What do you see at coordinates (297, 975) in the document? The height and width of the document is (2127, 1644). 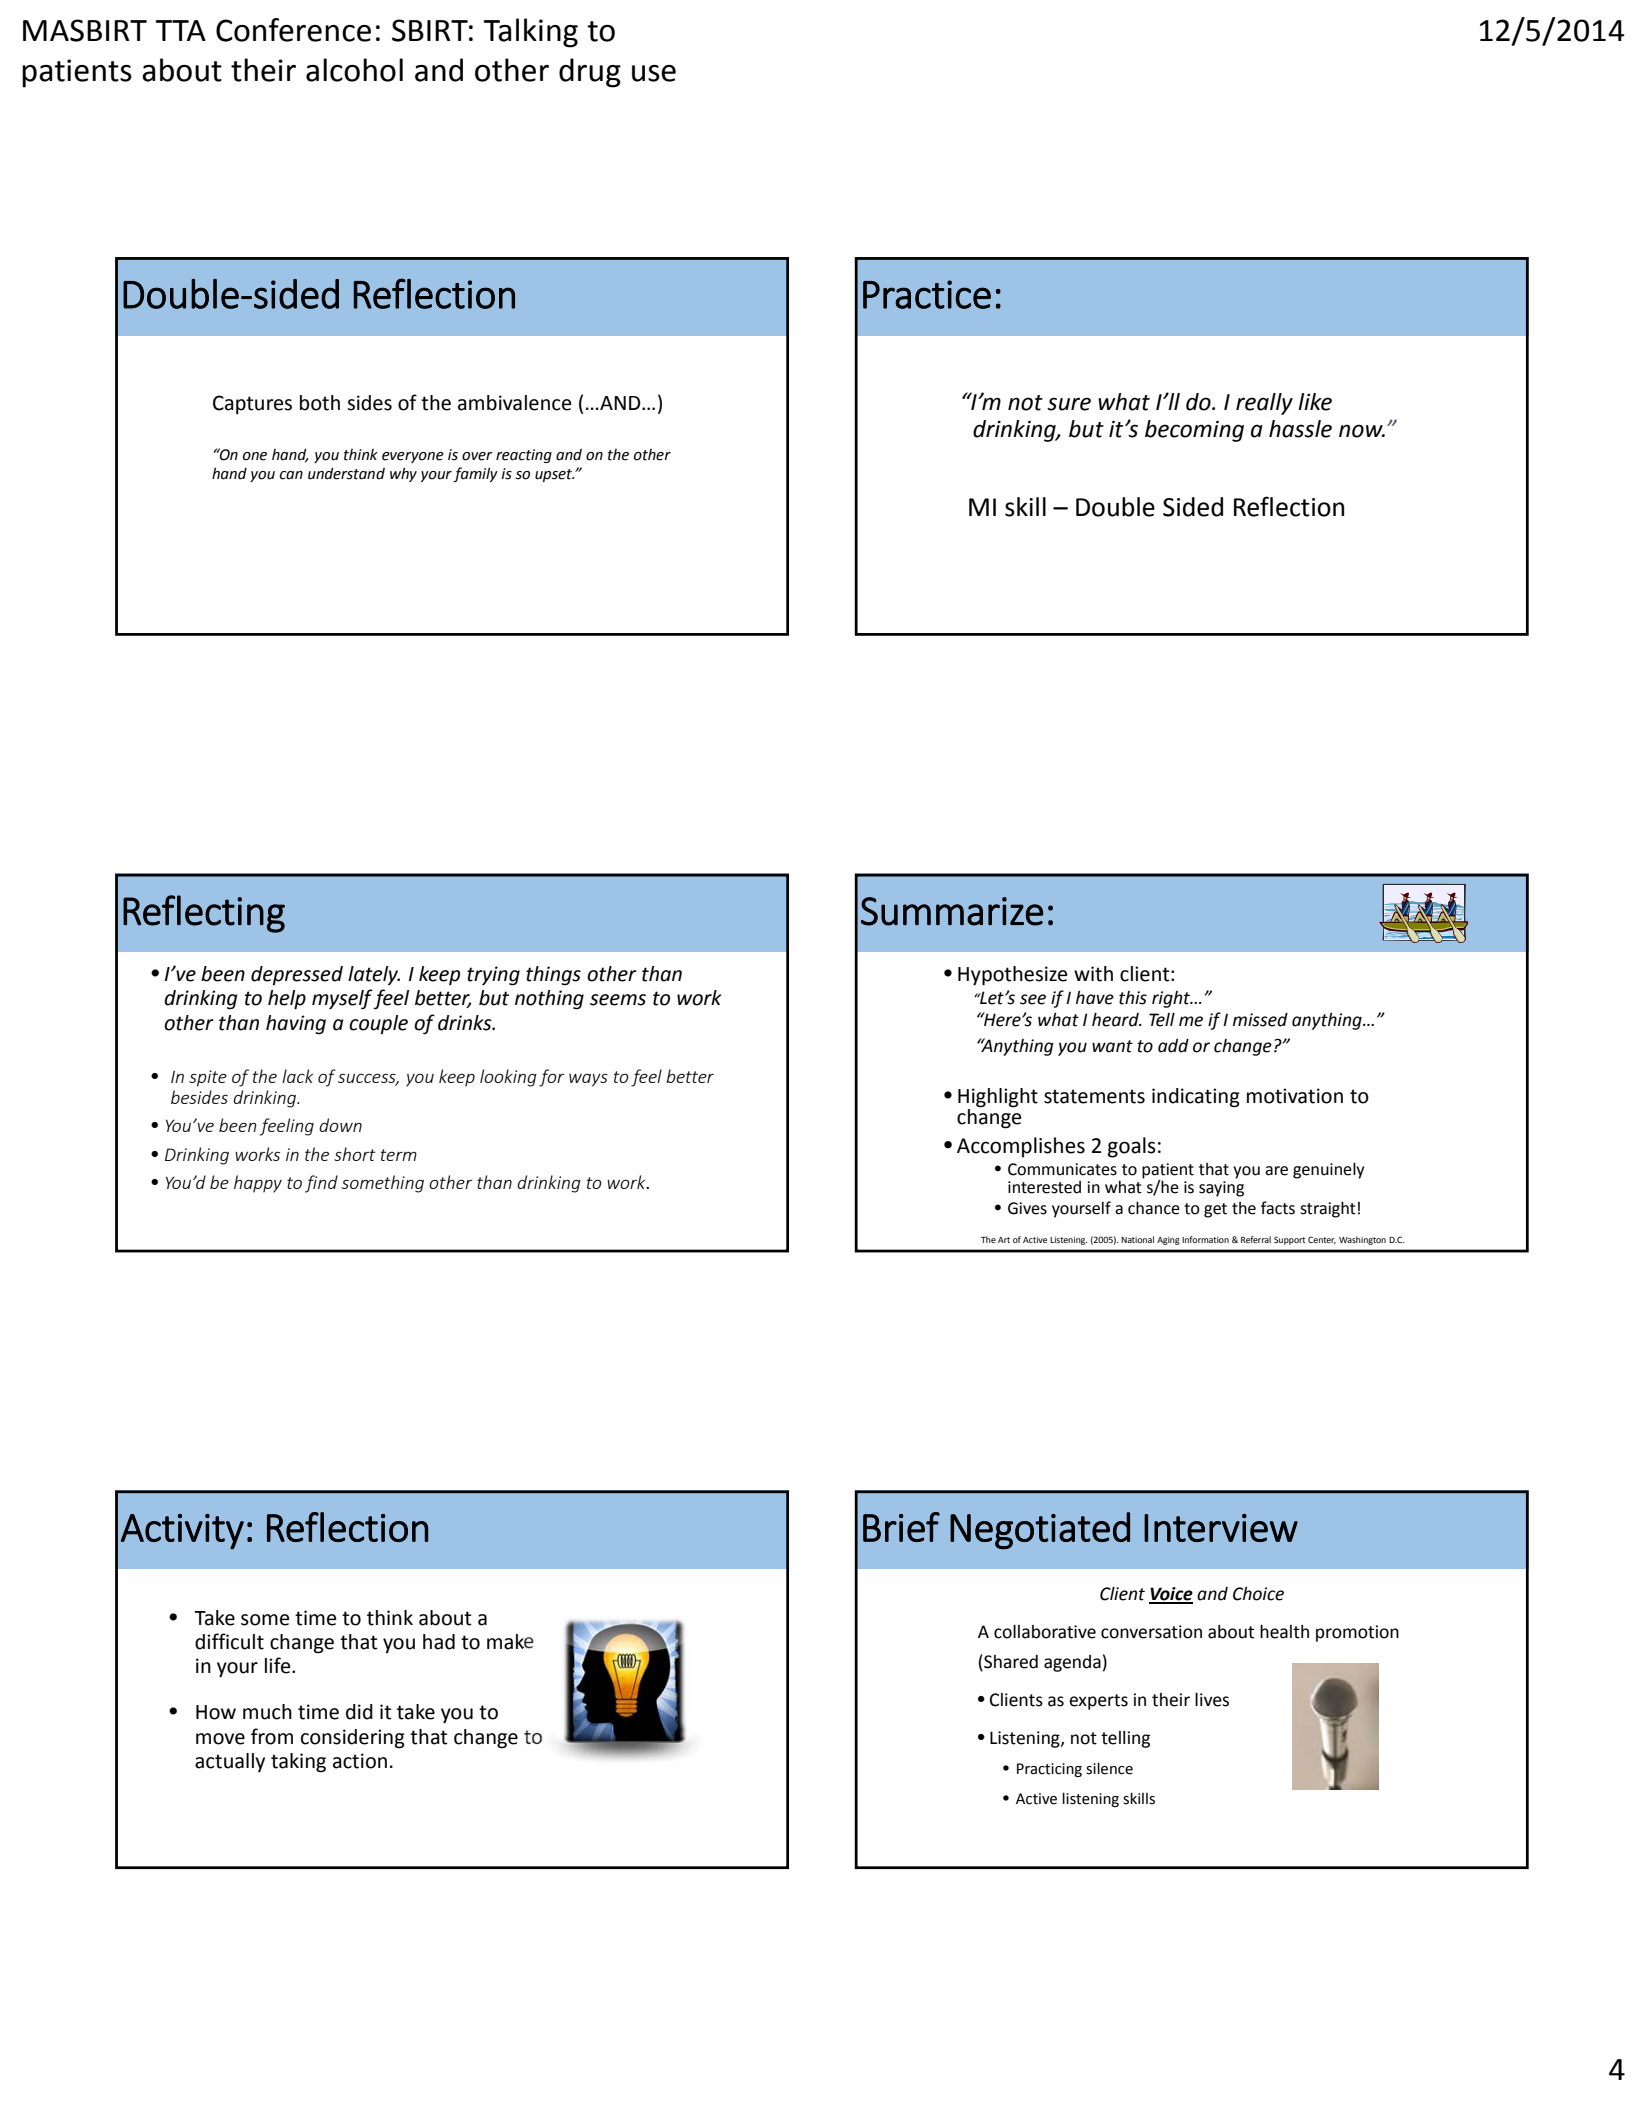 I see `depressed` at bounding box center [297, 975].
